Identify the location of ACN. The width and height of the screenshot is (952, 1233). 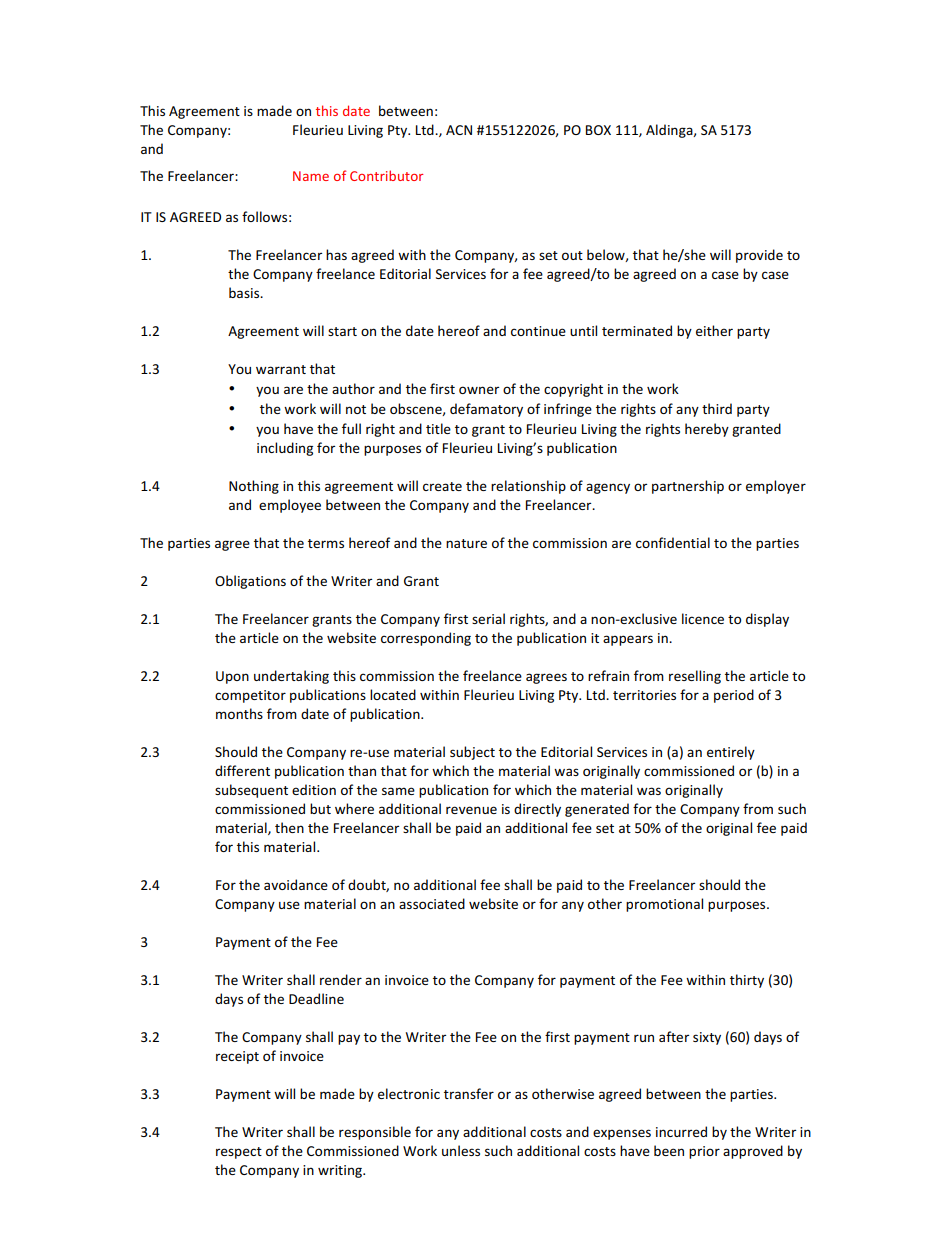
(459, 130).
